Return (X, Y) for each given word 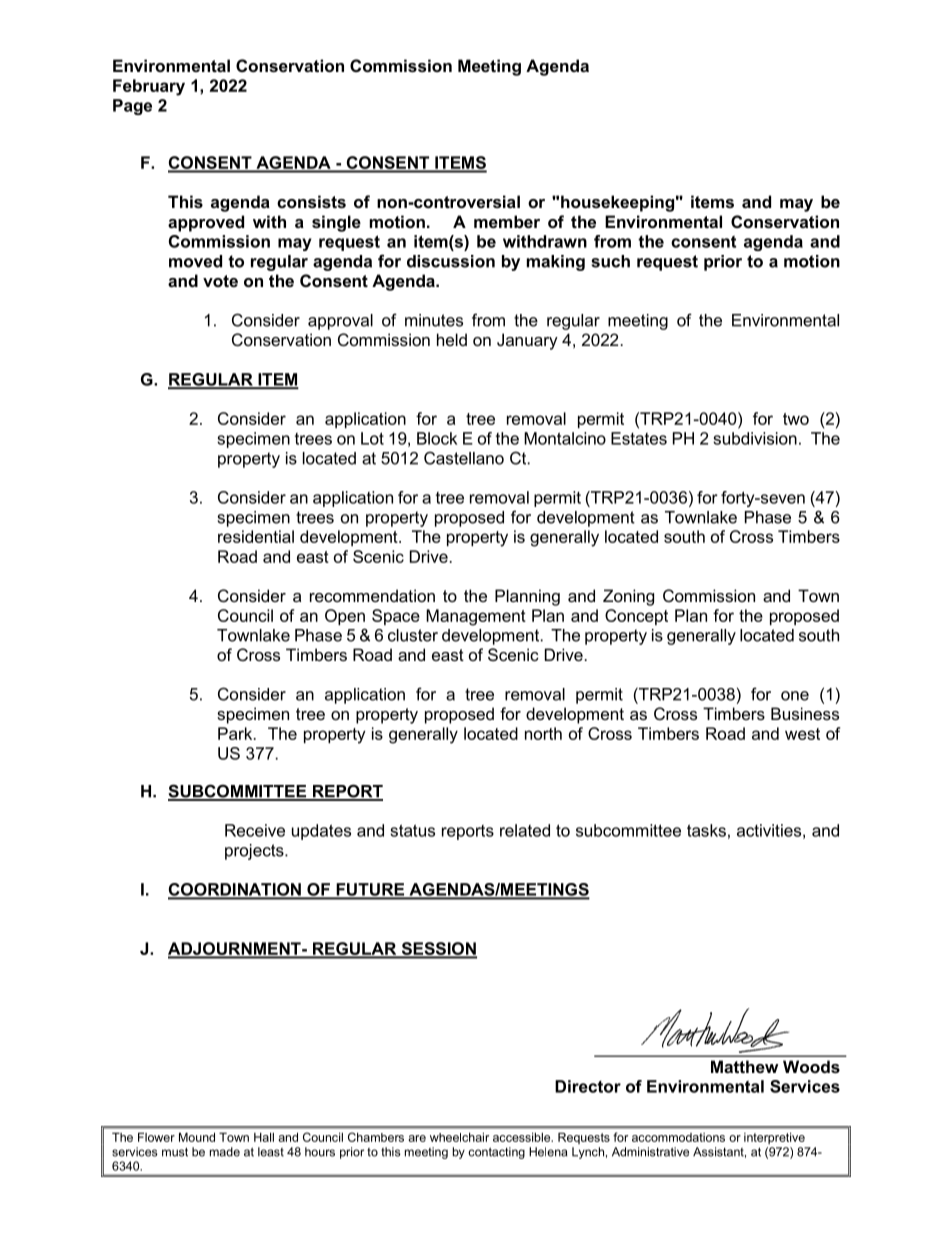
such (610, 261)
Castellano (464, 458)
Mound (197, 1137)
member (507, 221)
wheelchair (459, 1137)
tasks (706, 830)
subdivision (755, 438)
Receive (255, 830)
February (149, 87)
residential (256, 536)
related (525, 830)
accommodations (678, 1137)
